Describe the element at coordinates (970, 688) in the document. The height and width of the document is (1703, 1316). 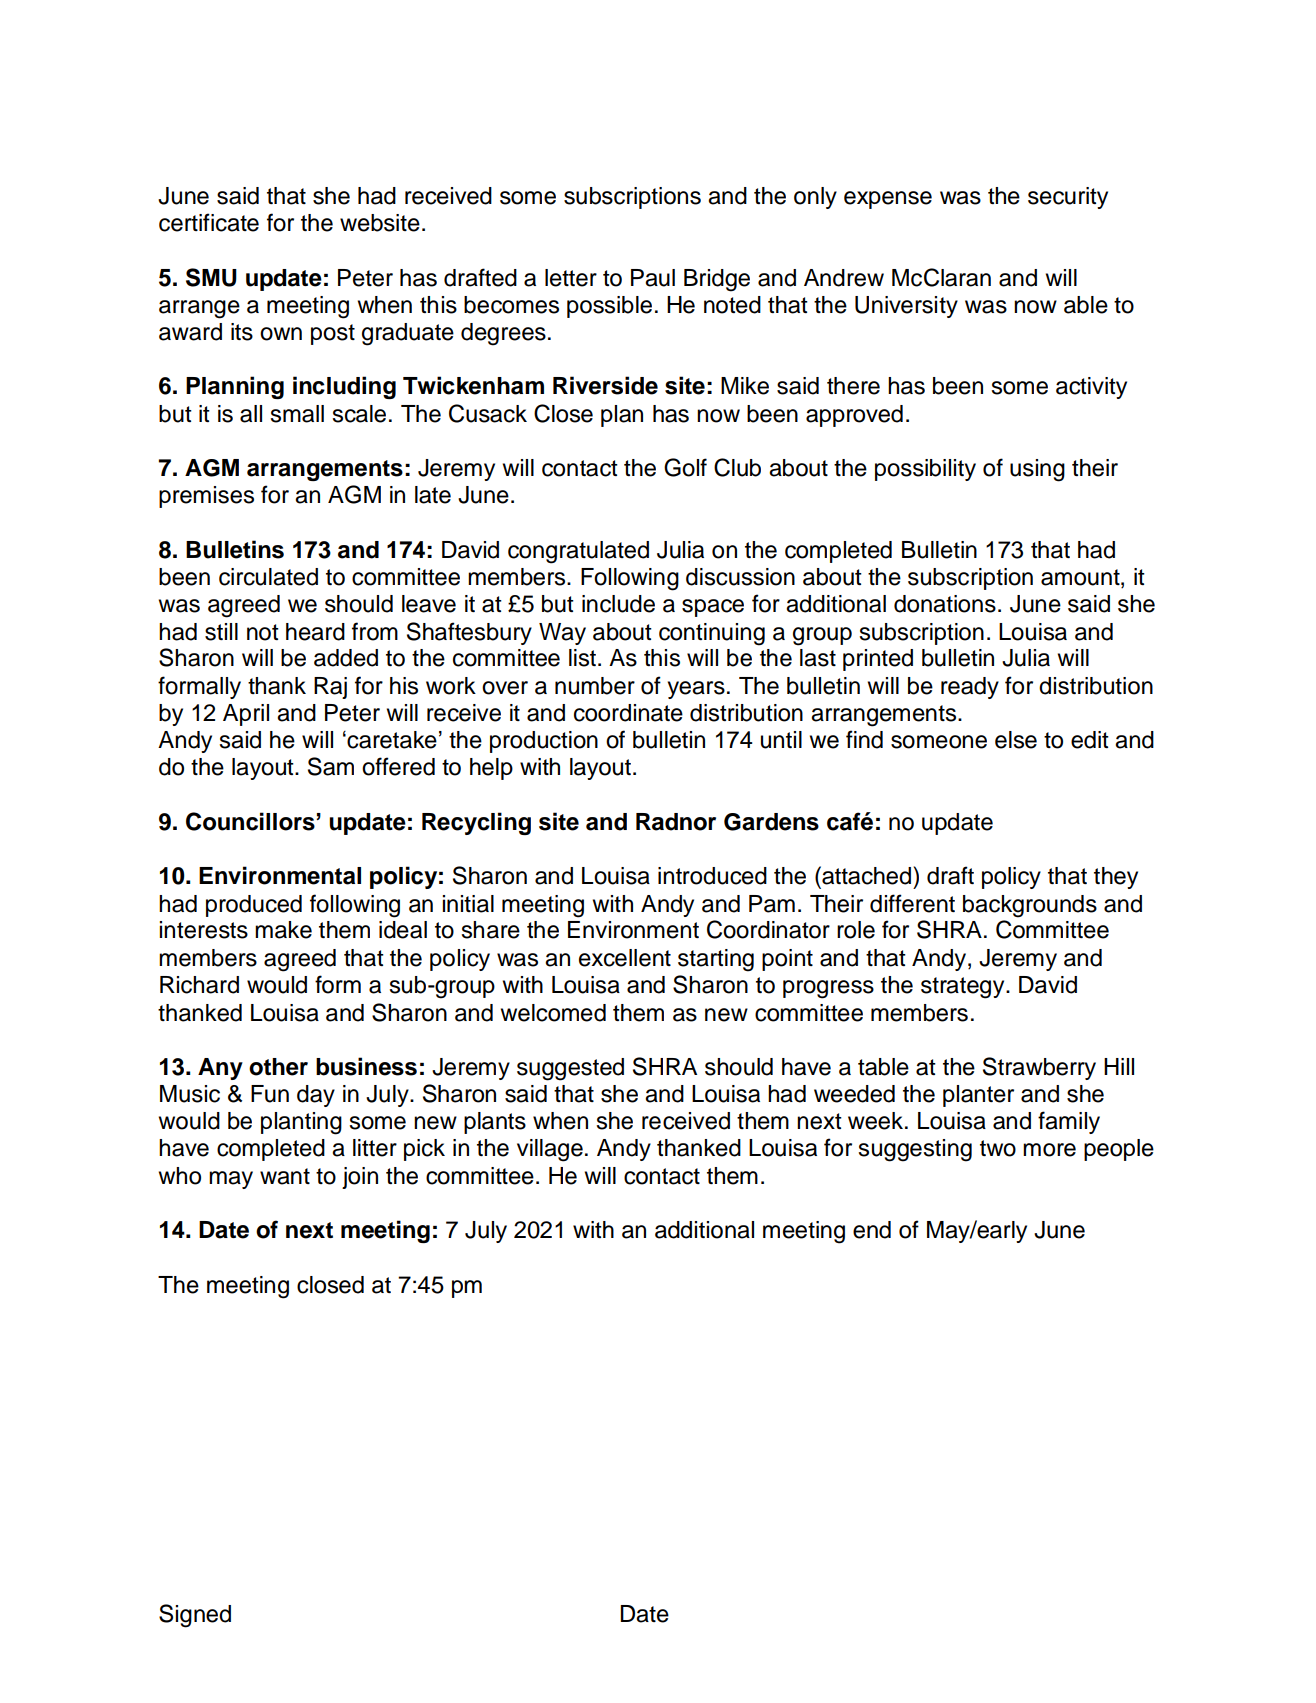
I see `ready` at that location.
